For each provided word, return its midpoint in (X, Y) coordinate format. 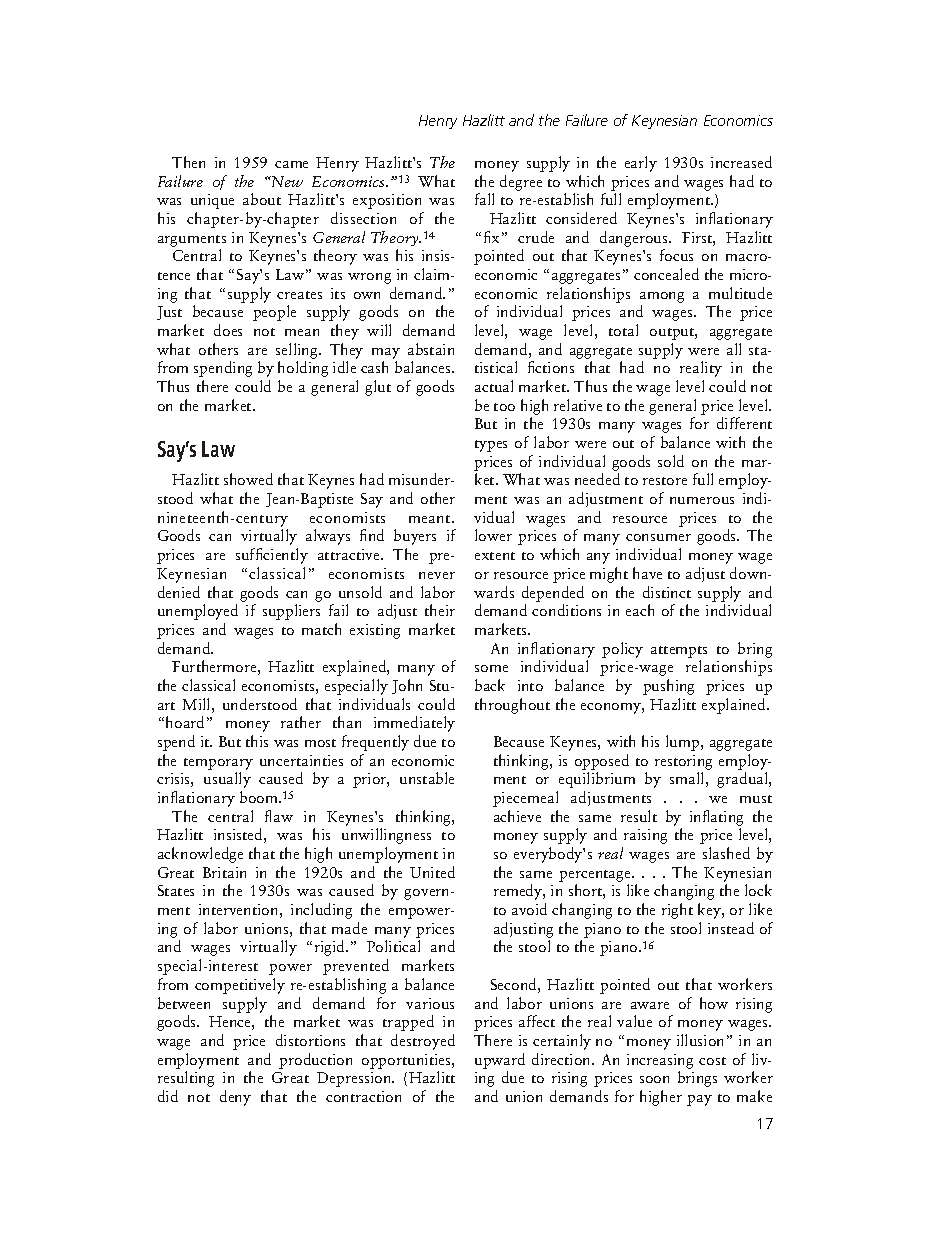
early (641, 164)
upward (500, 1061)
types (491, 446)
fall (484, 199)
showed (248, 479)
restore (665, 481)
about (262, 199)
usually (227, 780)
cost (712, 1061)
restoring (683, 762)
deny (235, 1098)
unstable (427, 778)
